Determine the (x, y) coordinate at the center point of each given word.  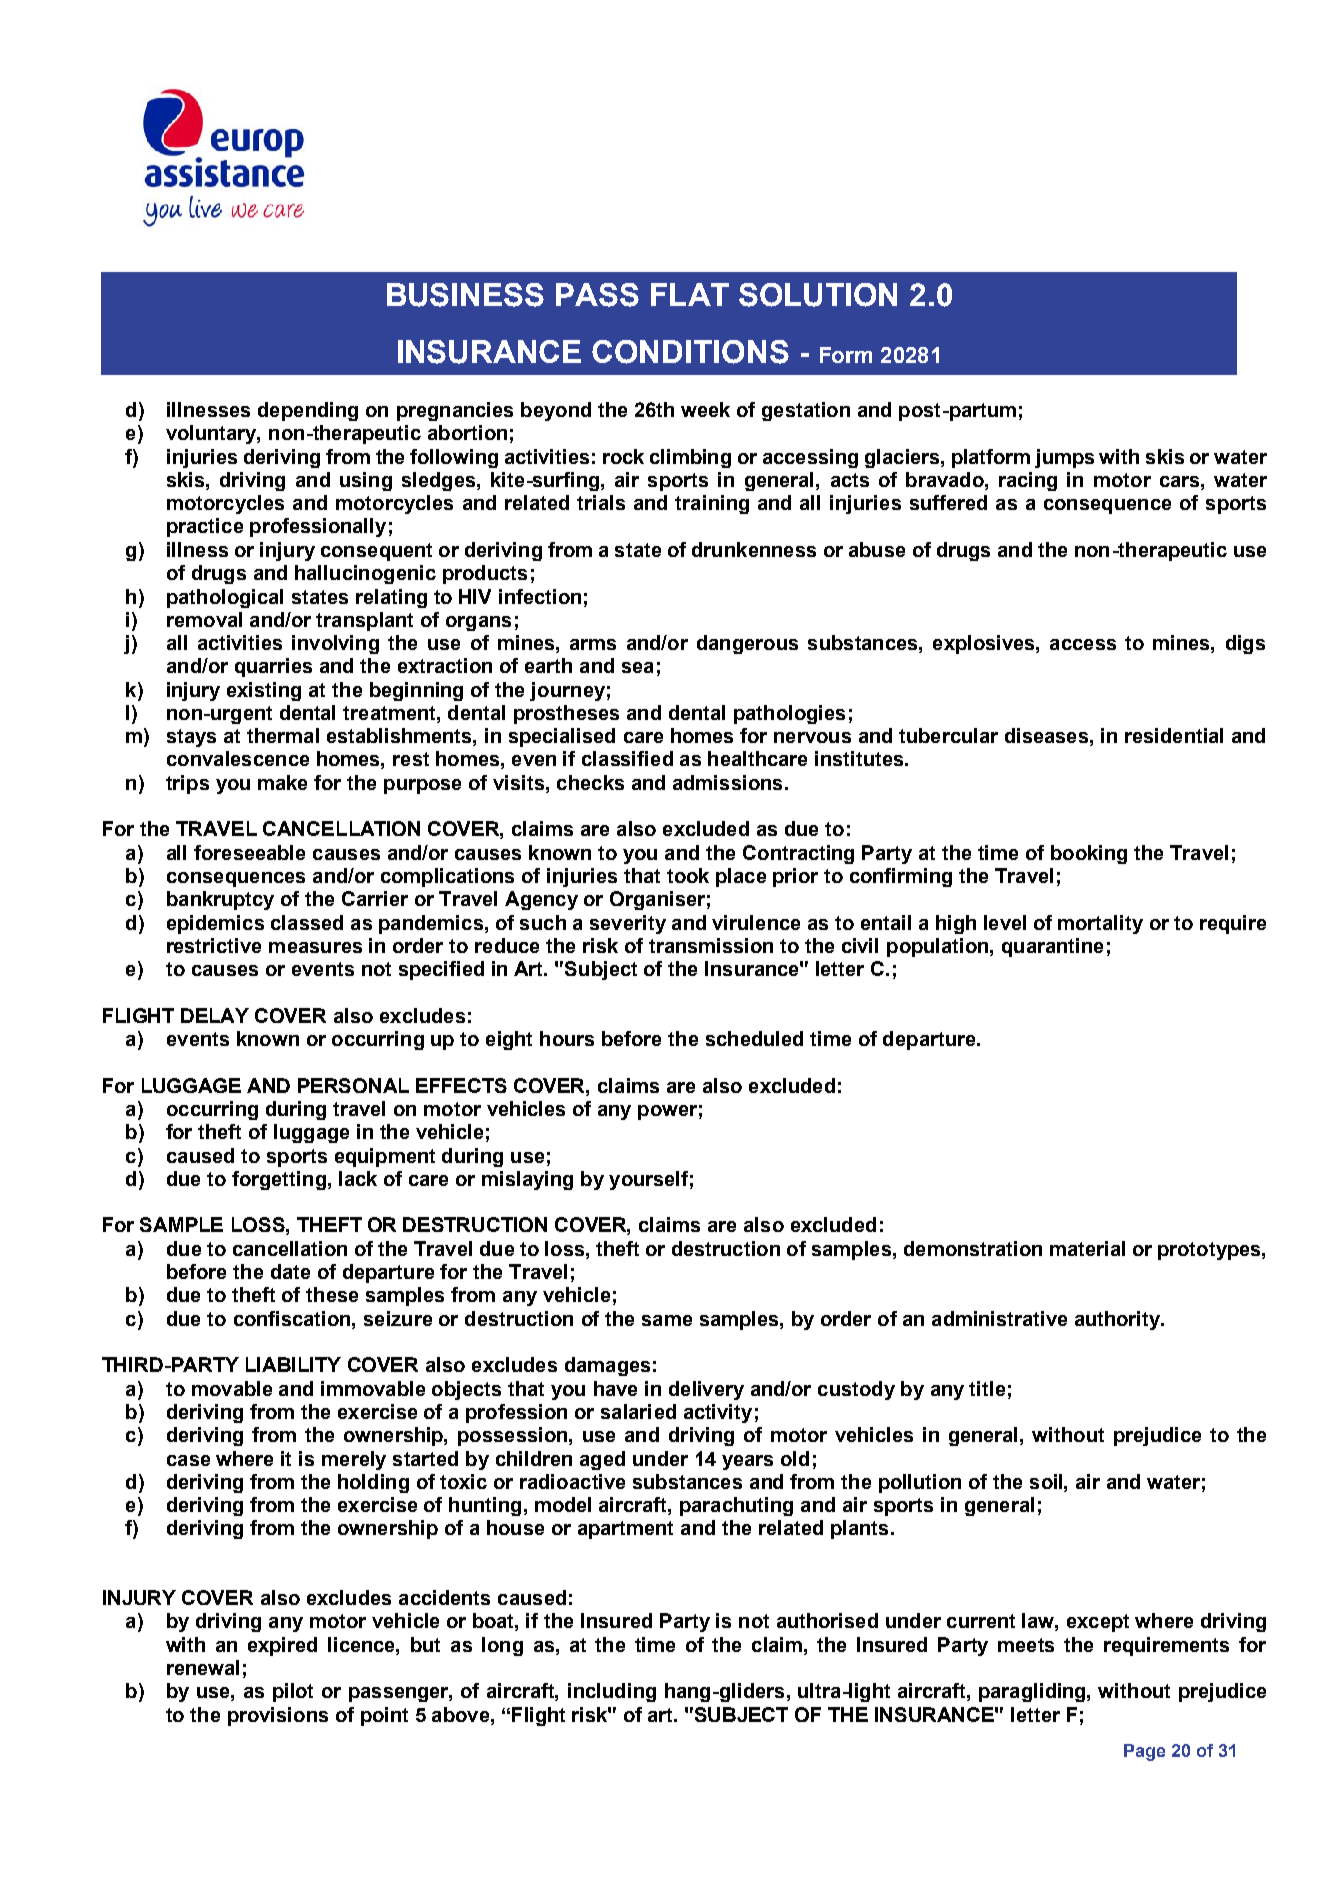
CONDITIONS (690, 352)
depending (308, 411)
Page (1144, 1752)
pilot (293, 1692)
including (612, 1692)
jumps (1064, 458)
